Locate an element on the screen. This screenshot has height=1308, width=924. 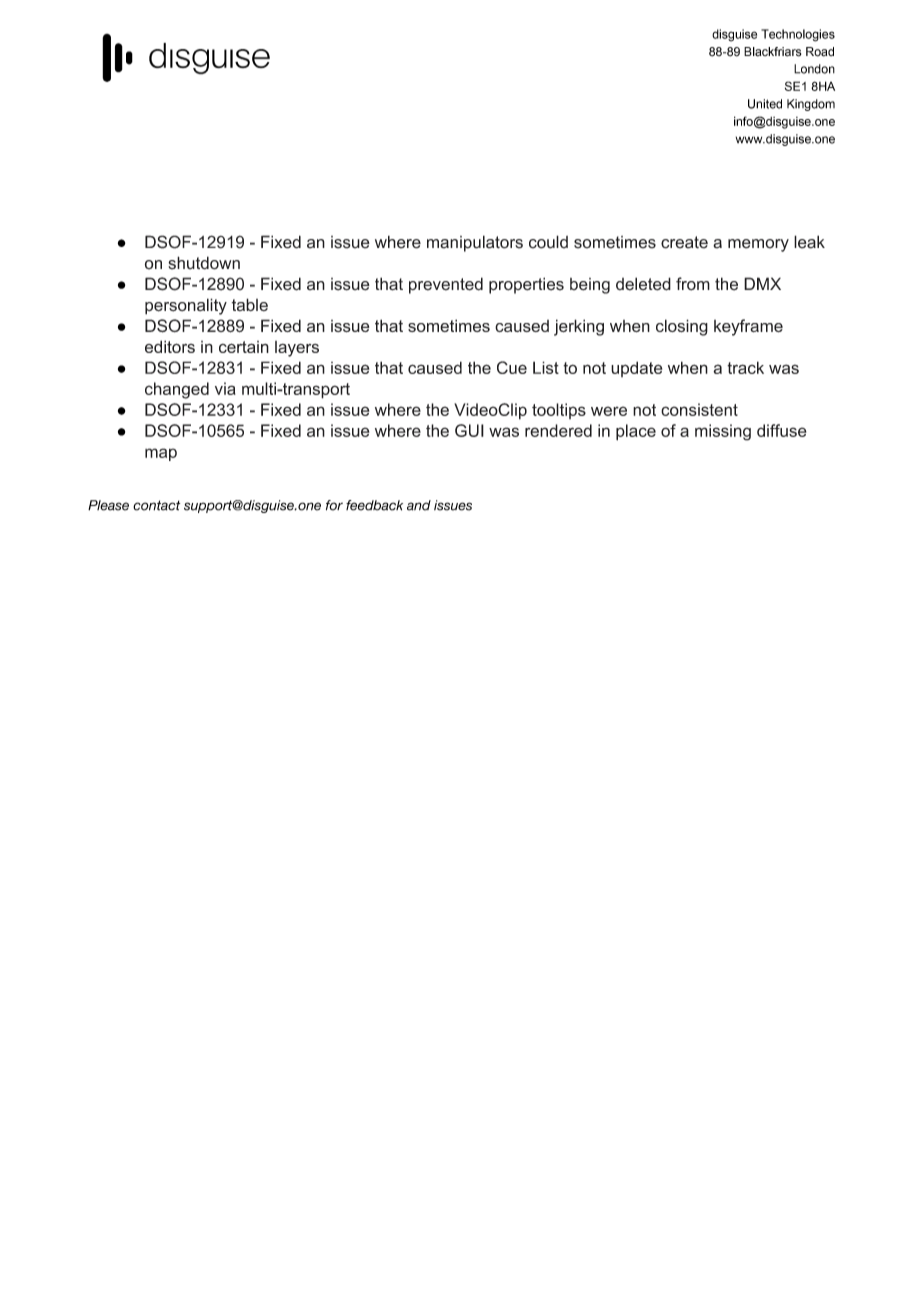
Road is located at coordinates (820, 52).
